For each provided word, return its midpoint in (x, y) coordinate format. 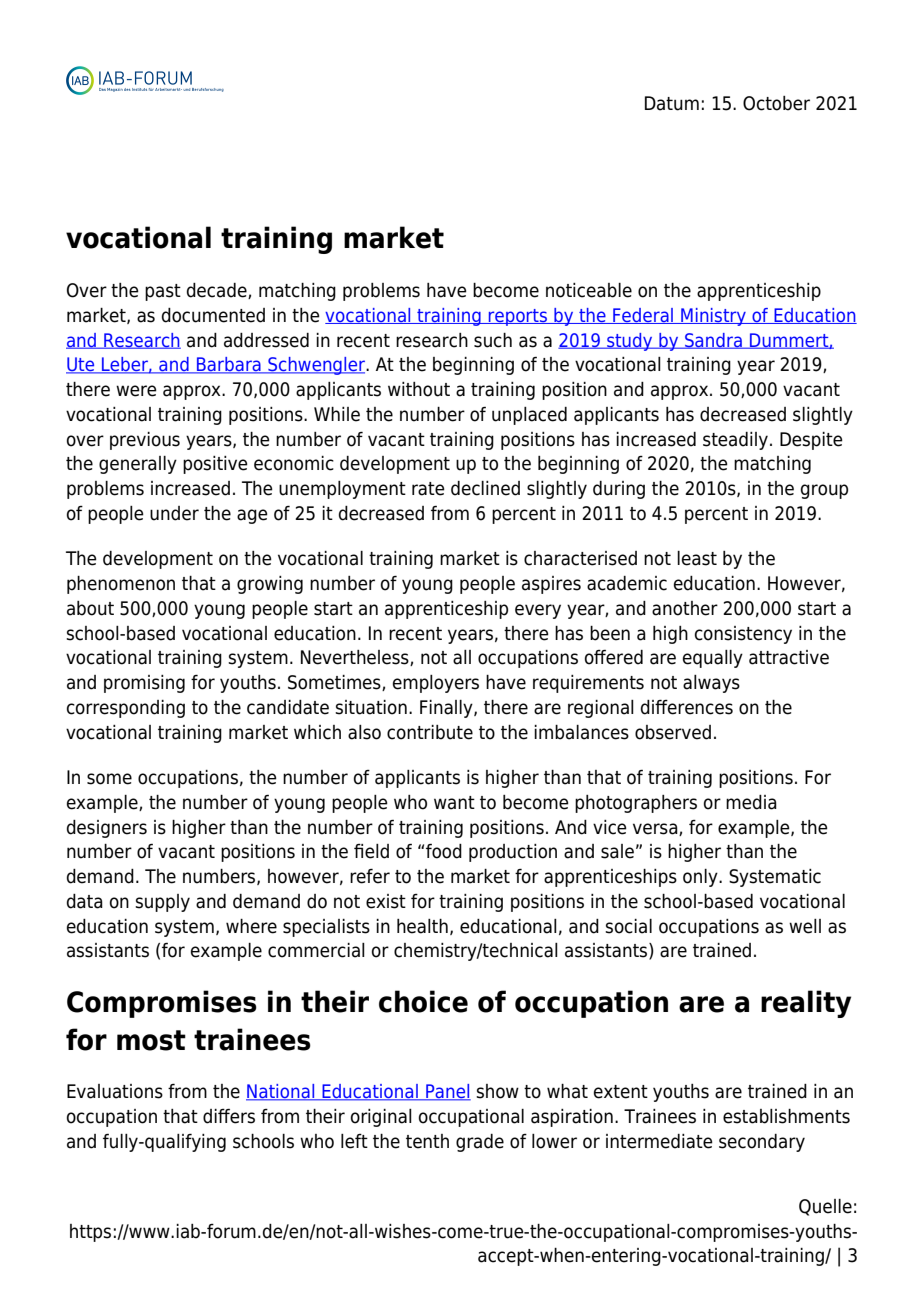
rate (428, 489)
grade (480, 1143)
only (701, 878)
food (444, 851)
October (776, 103)
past (163, 292)
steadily (735, 441)
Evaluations (115, 1091)
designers (107, 829)
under (174, 513)
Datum (672, 103)
